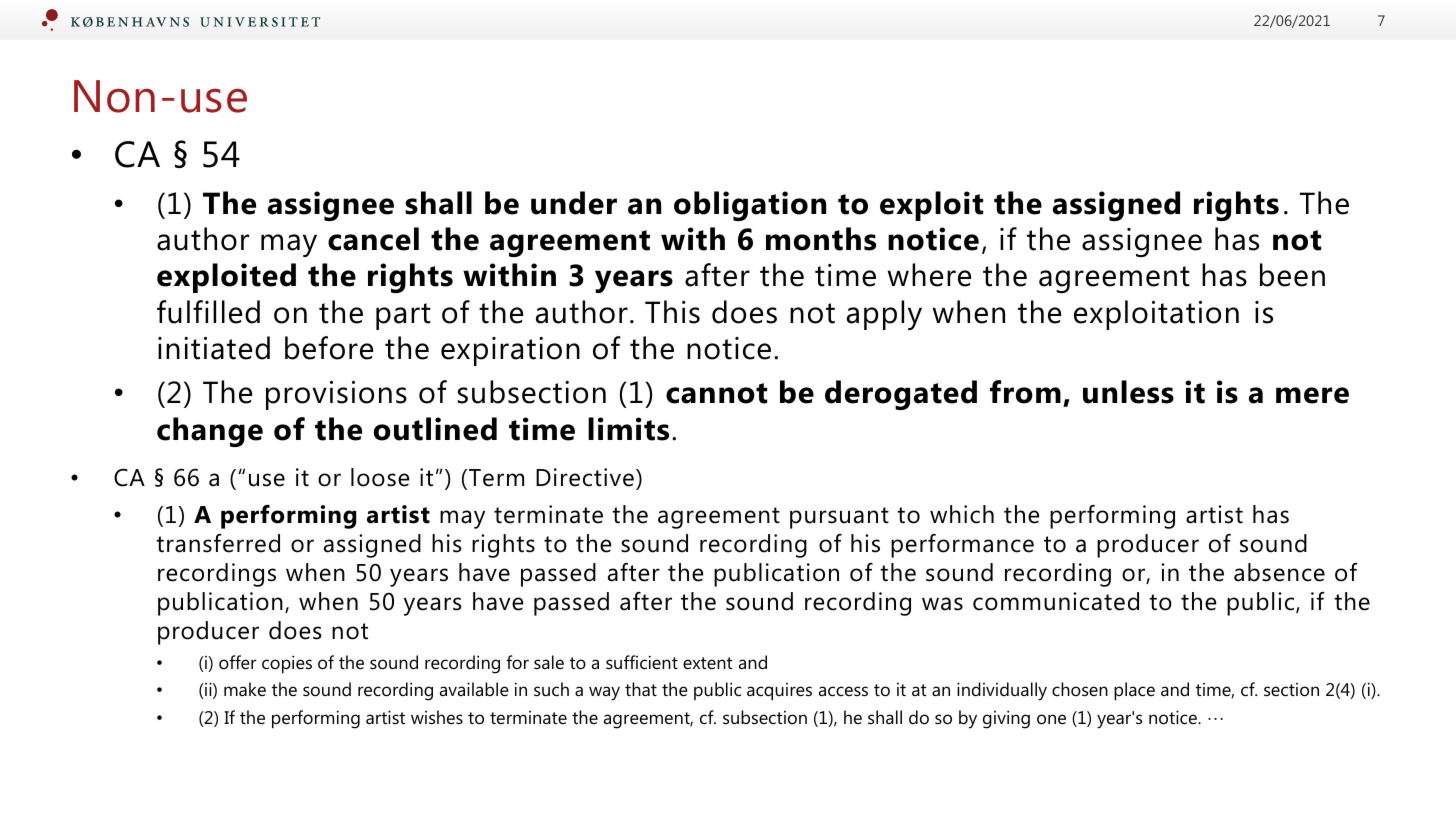 The height and width of the screenshot is (819, 1456). Describe the element at coordinates (1292, 275) in the screenshot. I see `been` at that location.
